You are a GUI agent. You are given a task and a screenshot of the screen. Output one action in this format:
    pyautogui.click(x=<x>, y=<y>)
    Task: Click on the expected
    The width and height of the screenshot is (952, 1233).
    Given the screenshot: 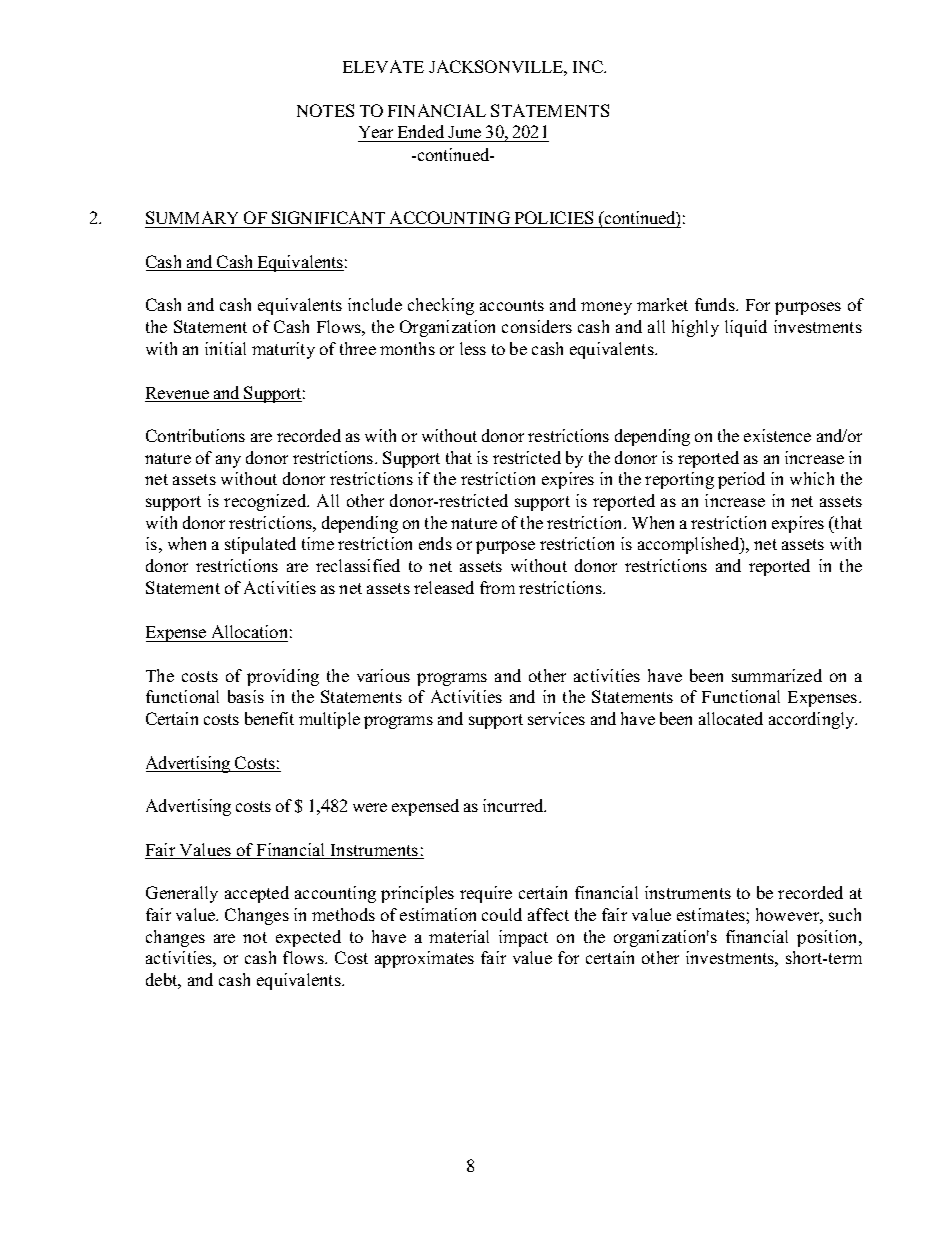 What is the action you would take?
    pyautogui.click(x=308, y=938)
